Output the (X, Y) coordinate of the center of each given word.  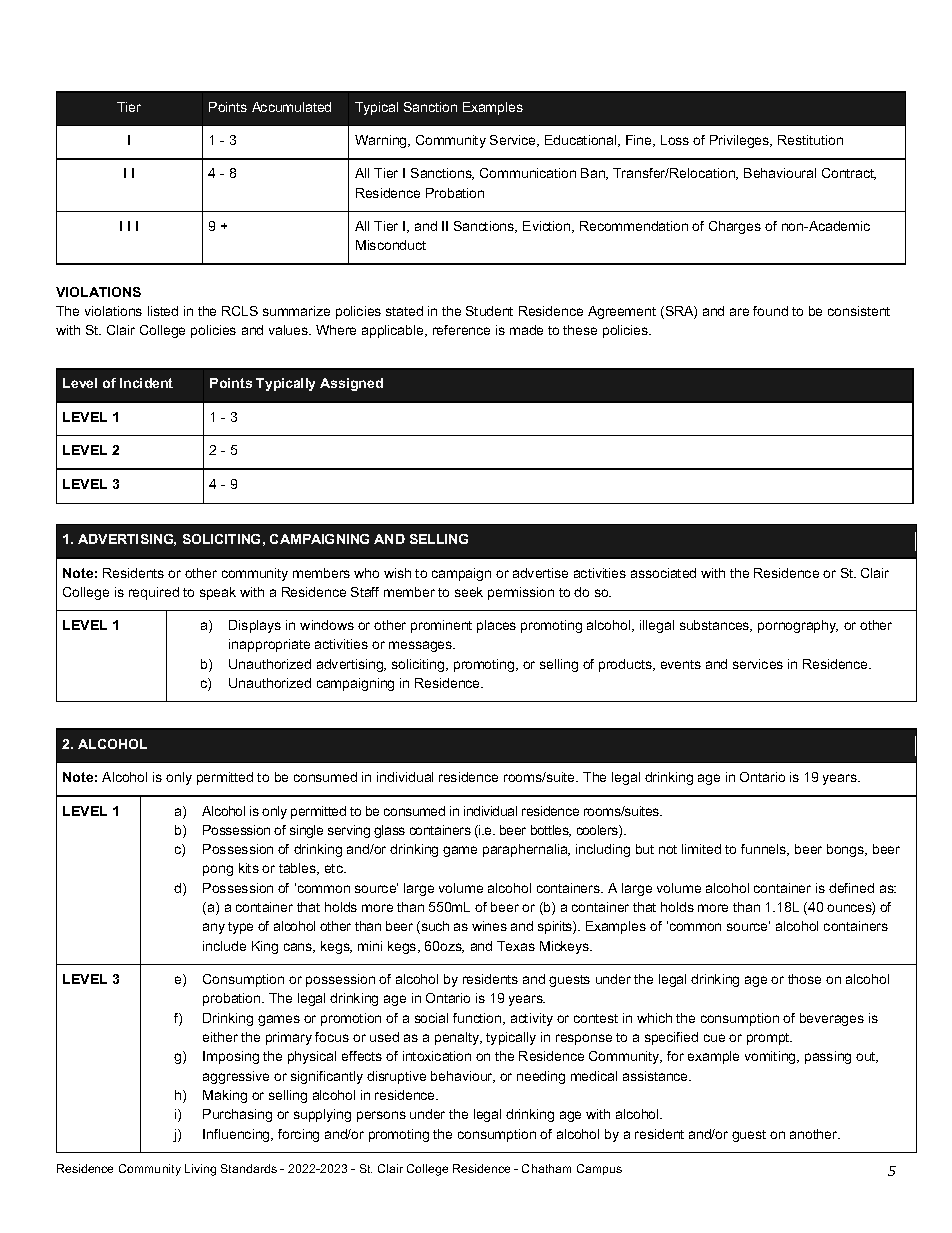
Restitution (810, 140)
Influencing (237, 1135)
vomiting (771, 1057)
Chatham (546, 1168)
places (496, 626)
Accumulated (291, 107)
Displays (255, 626)
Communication (528, 173)
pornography (798, 626)
